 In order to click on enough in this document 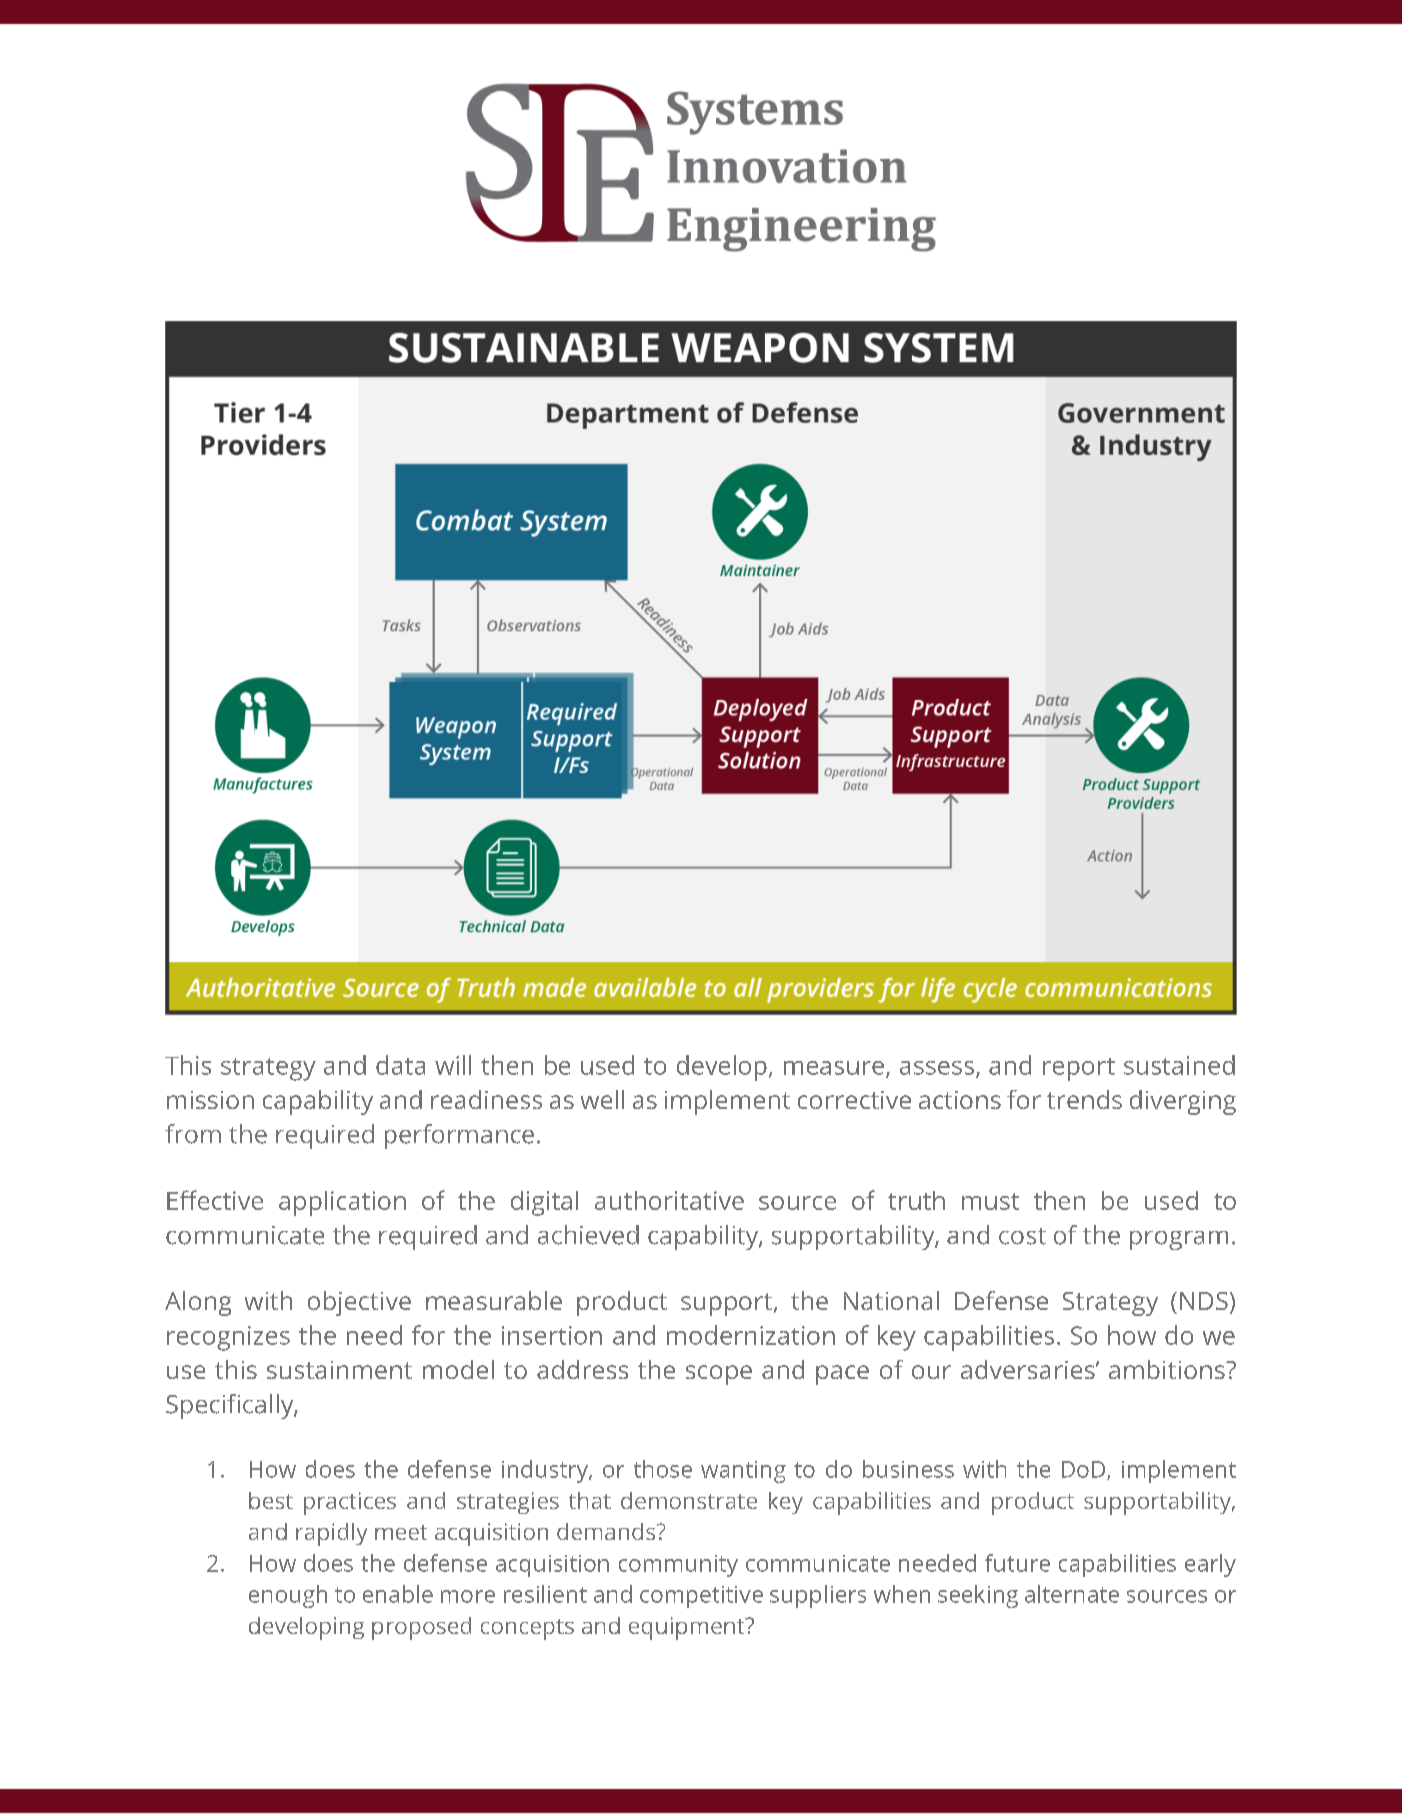, I will do `click(288, 1596)`.
